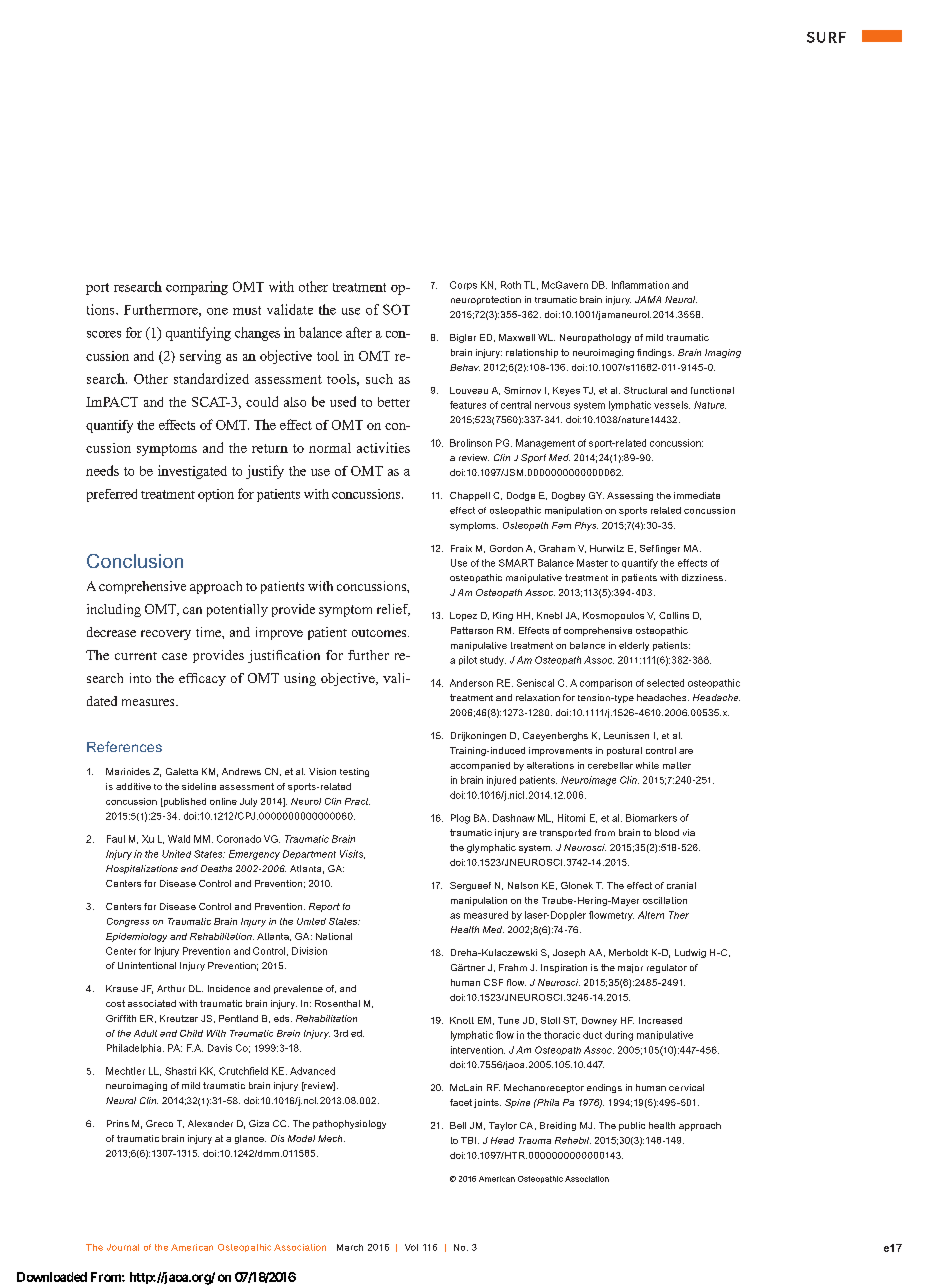 The height and width of the page is (1288, 932). Describe the element at coordinates (197, 288) in the page. I see `comparing` at that location.
